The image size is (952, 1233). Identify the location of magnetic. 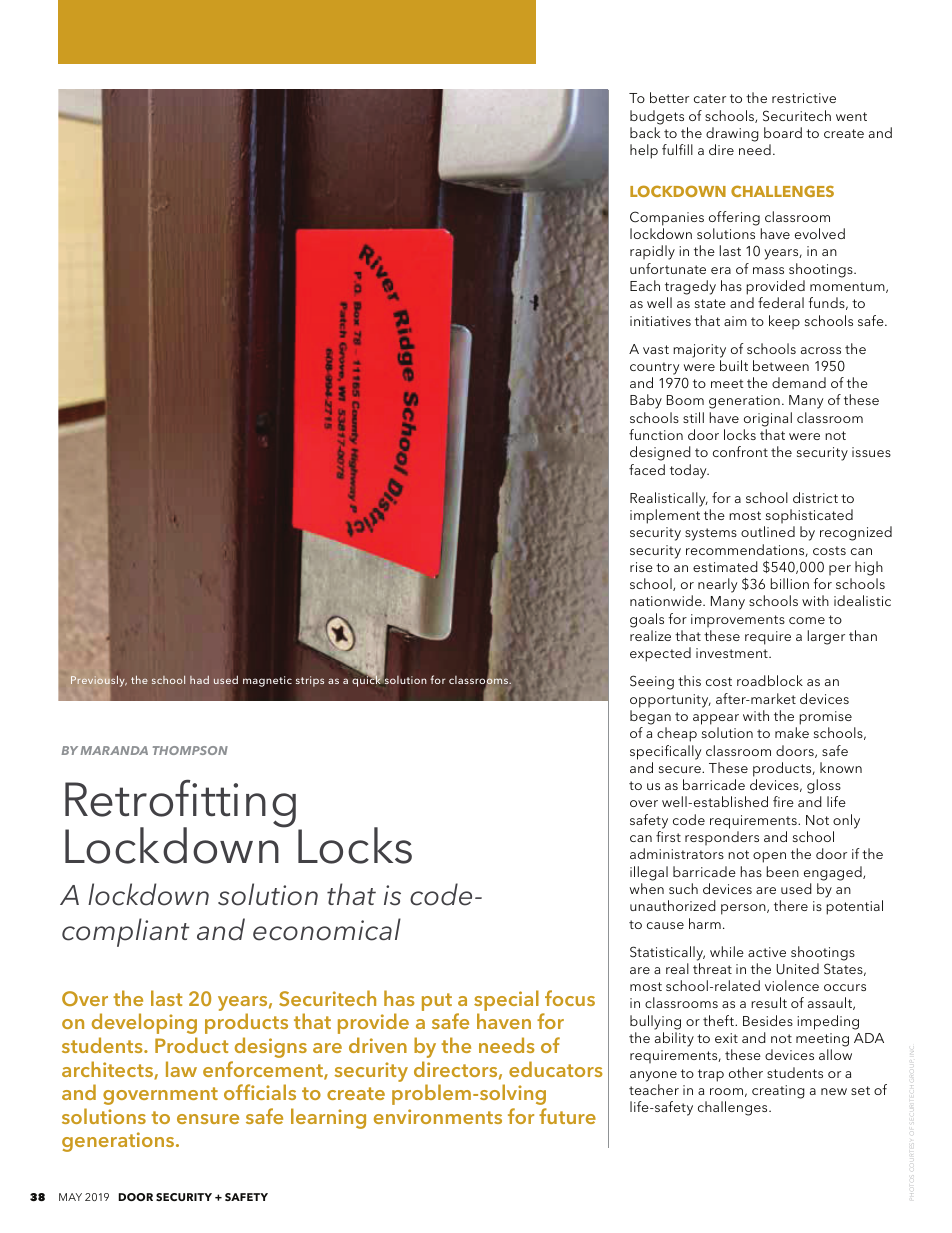
(267, 681).
